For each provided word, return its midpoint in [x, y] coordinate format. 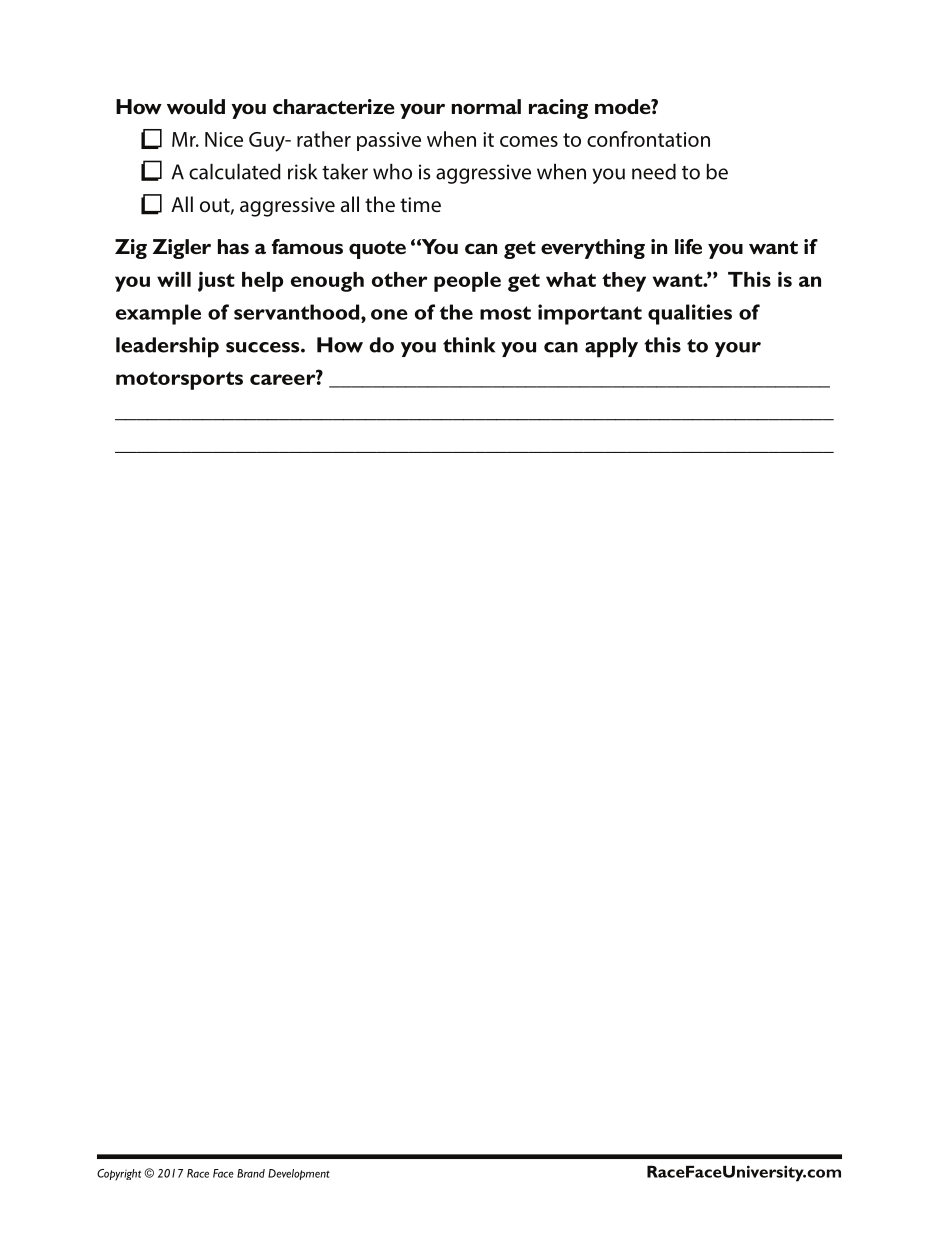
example [158, 314]
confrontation [648, 139]
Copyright [119, 1175]
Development [299, 1174]
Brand [251, 1173]
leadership [167, 347]
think [469, 345]
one [389, 314]
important [590, 314]
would [196, 106]
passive [389, 141]
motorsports [179, 380]
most [505, 313]
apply [611, 347]
